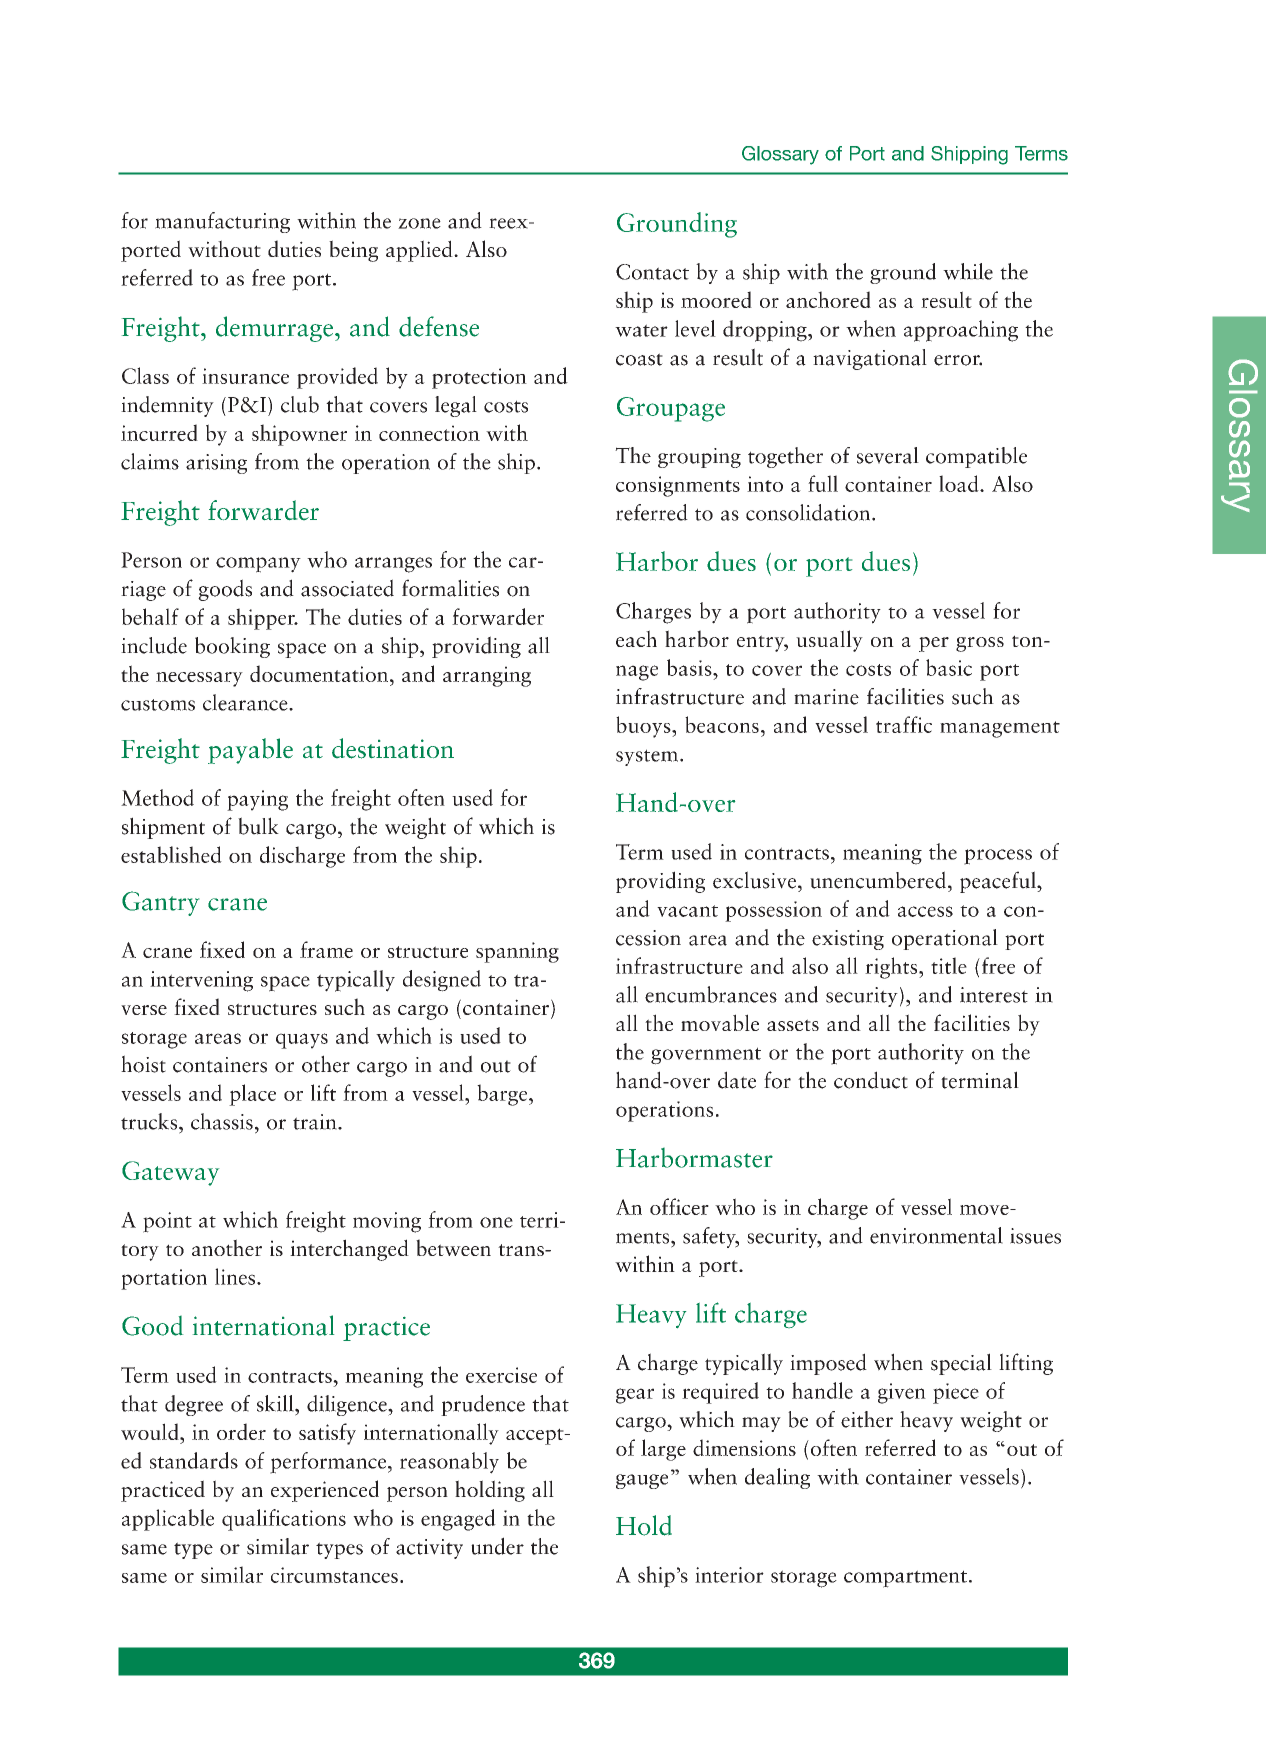 Image resolution: width=1266 pixels, height=1741 pixels. What do you see at coordinates (871, 1080) in the screenshot?
I see `conduct` at bounding box center [871, 1080].
